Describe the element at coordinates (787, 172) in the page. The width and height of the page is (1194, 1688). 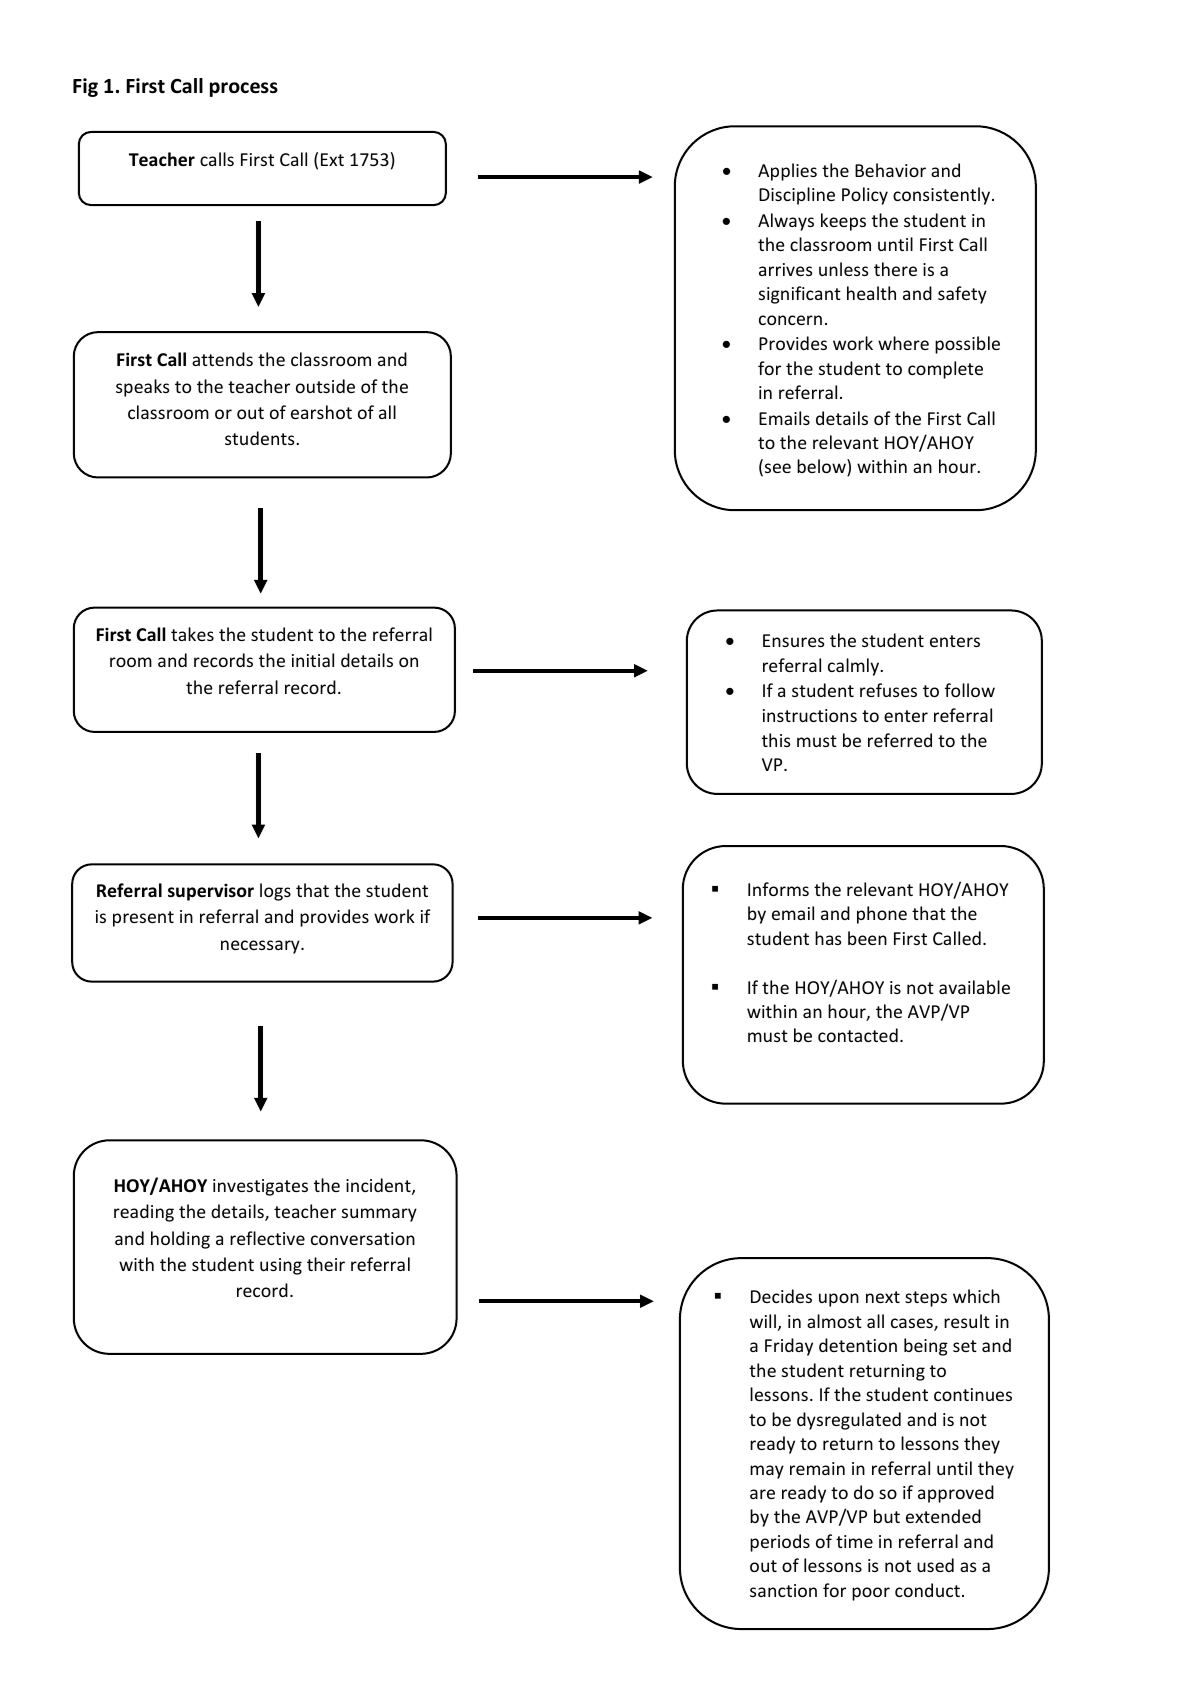
I see `Applies` at that location.
